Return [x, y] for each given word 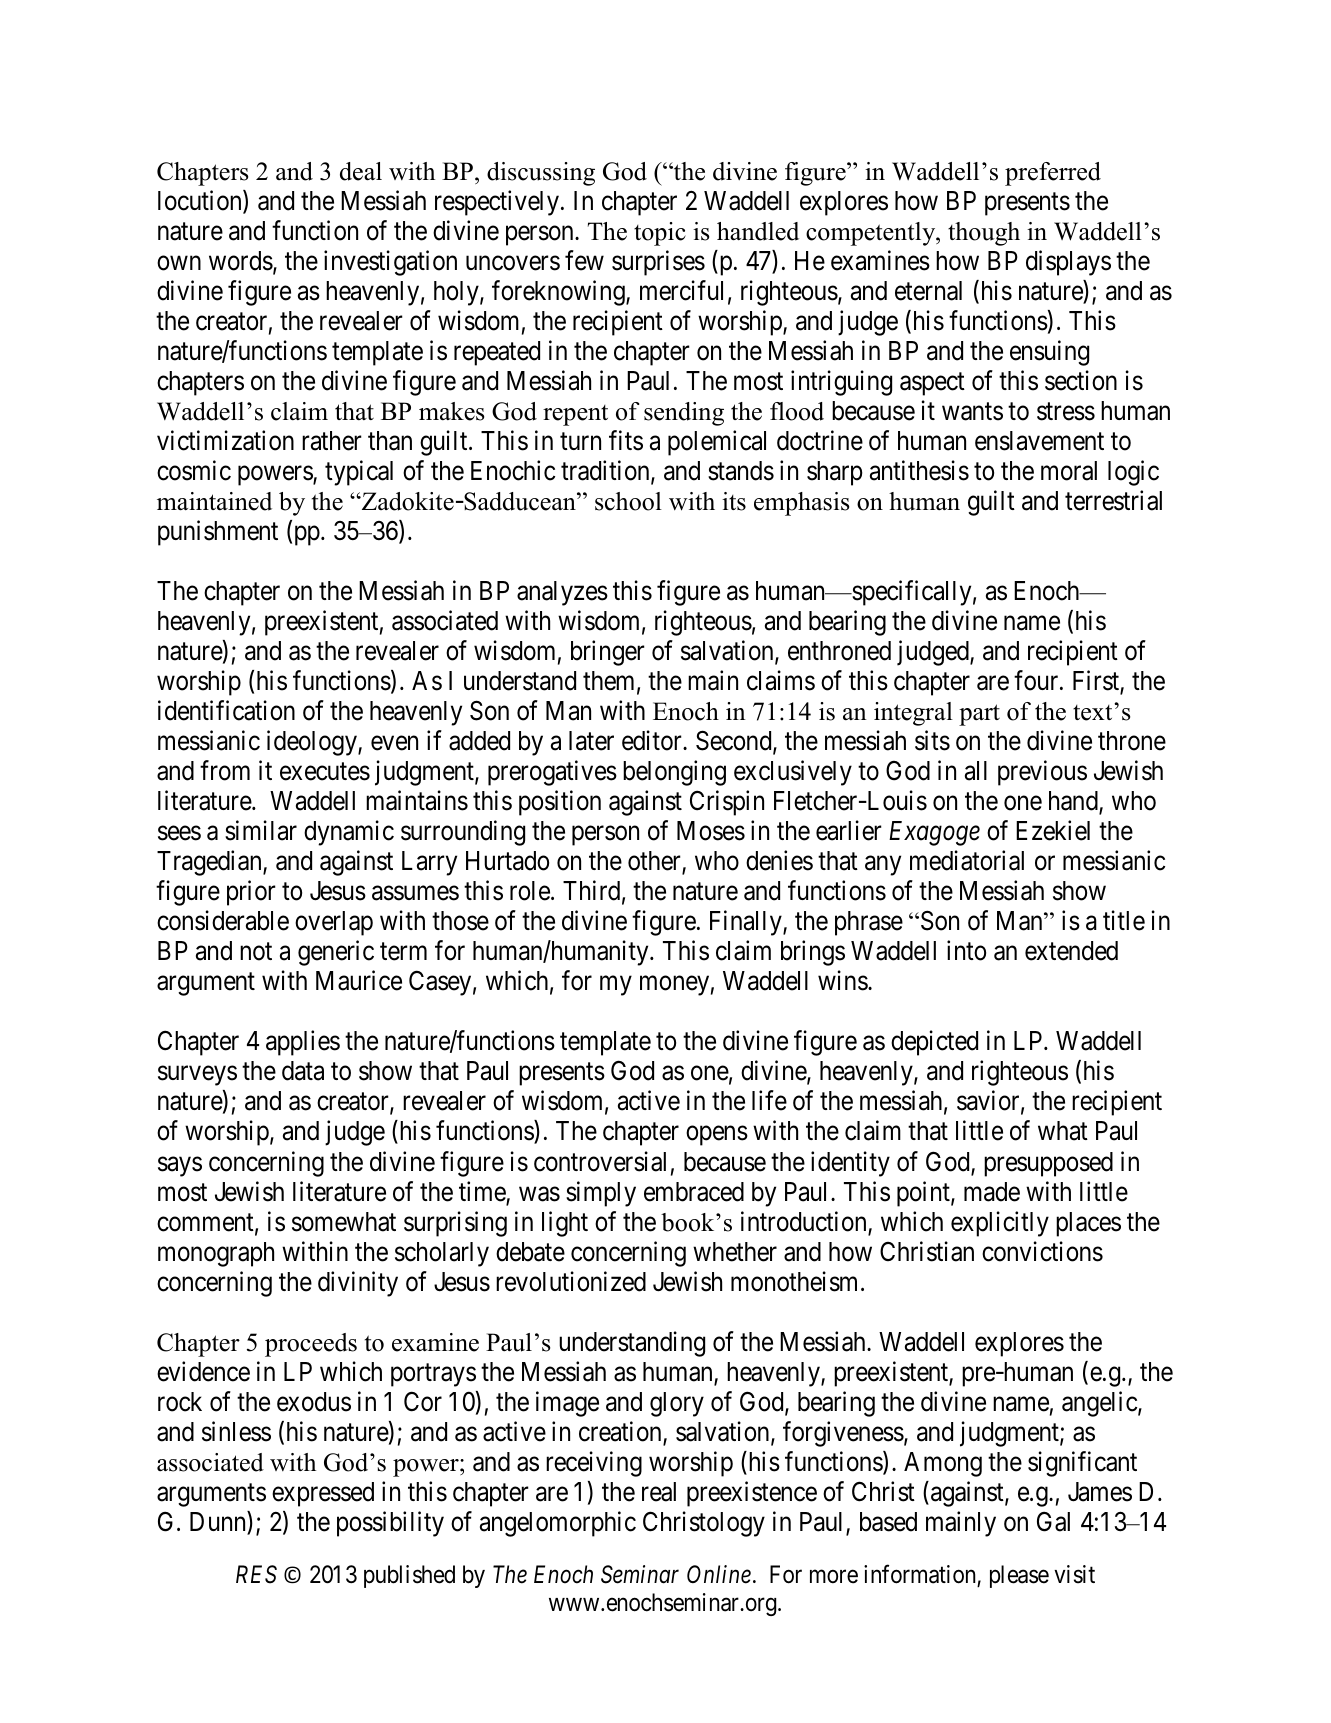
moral [1069, 471]
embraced [694, 1192]
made [992, 1192]
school [628, 501]
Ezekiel [1053, 830]
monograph [216, 1254]
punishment [218, 533]
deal [361, 171]
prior [251, 893]
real [659, 1492]
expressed [323, 1494]
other [655, 862]
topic [660, 234]
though [984, 234]
